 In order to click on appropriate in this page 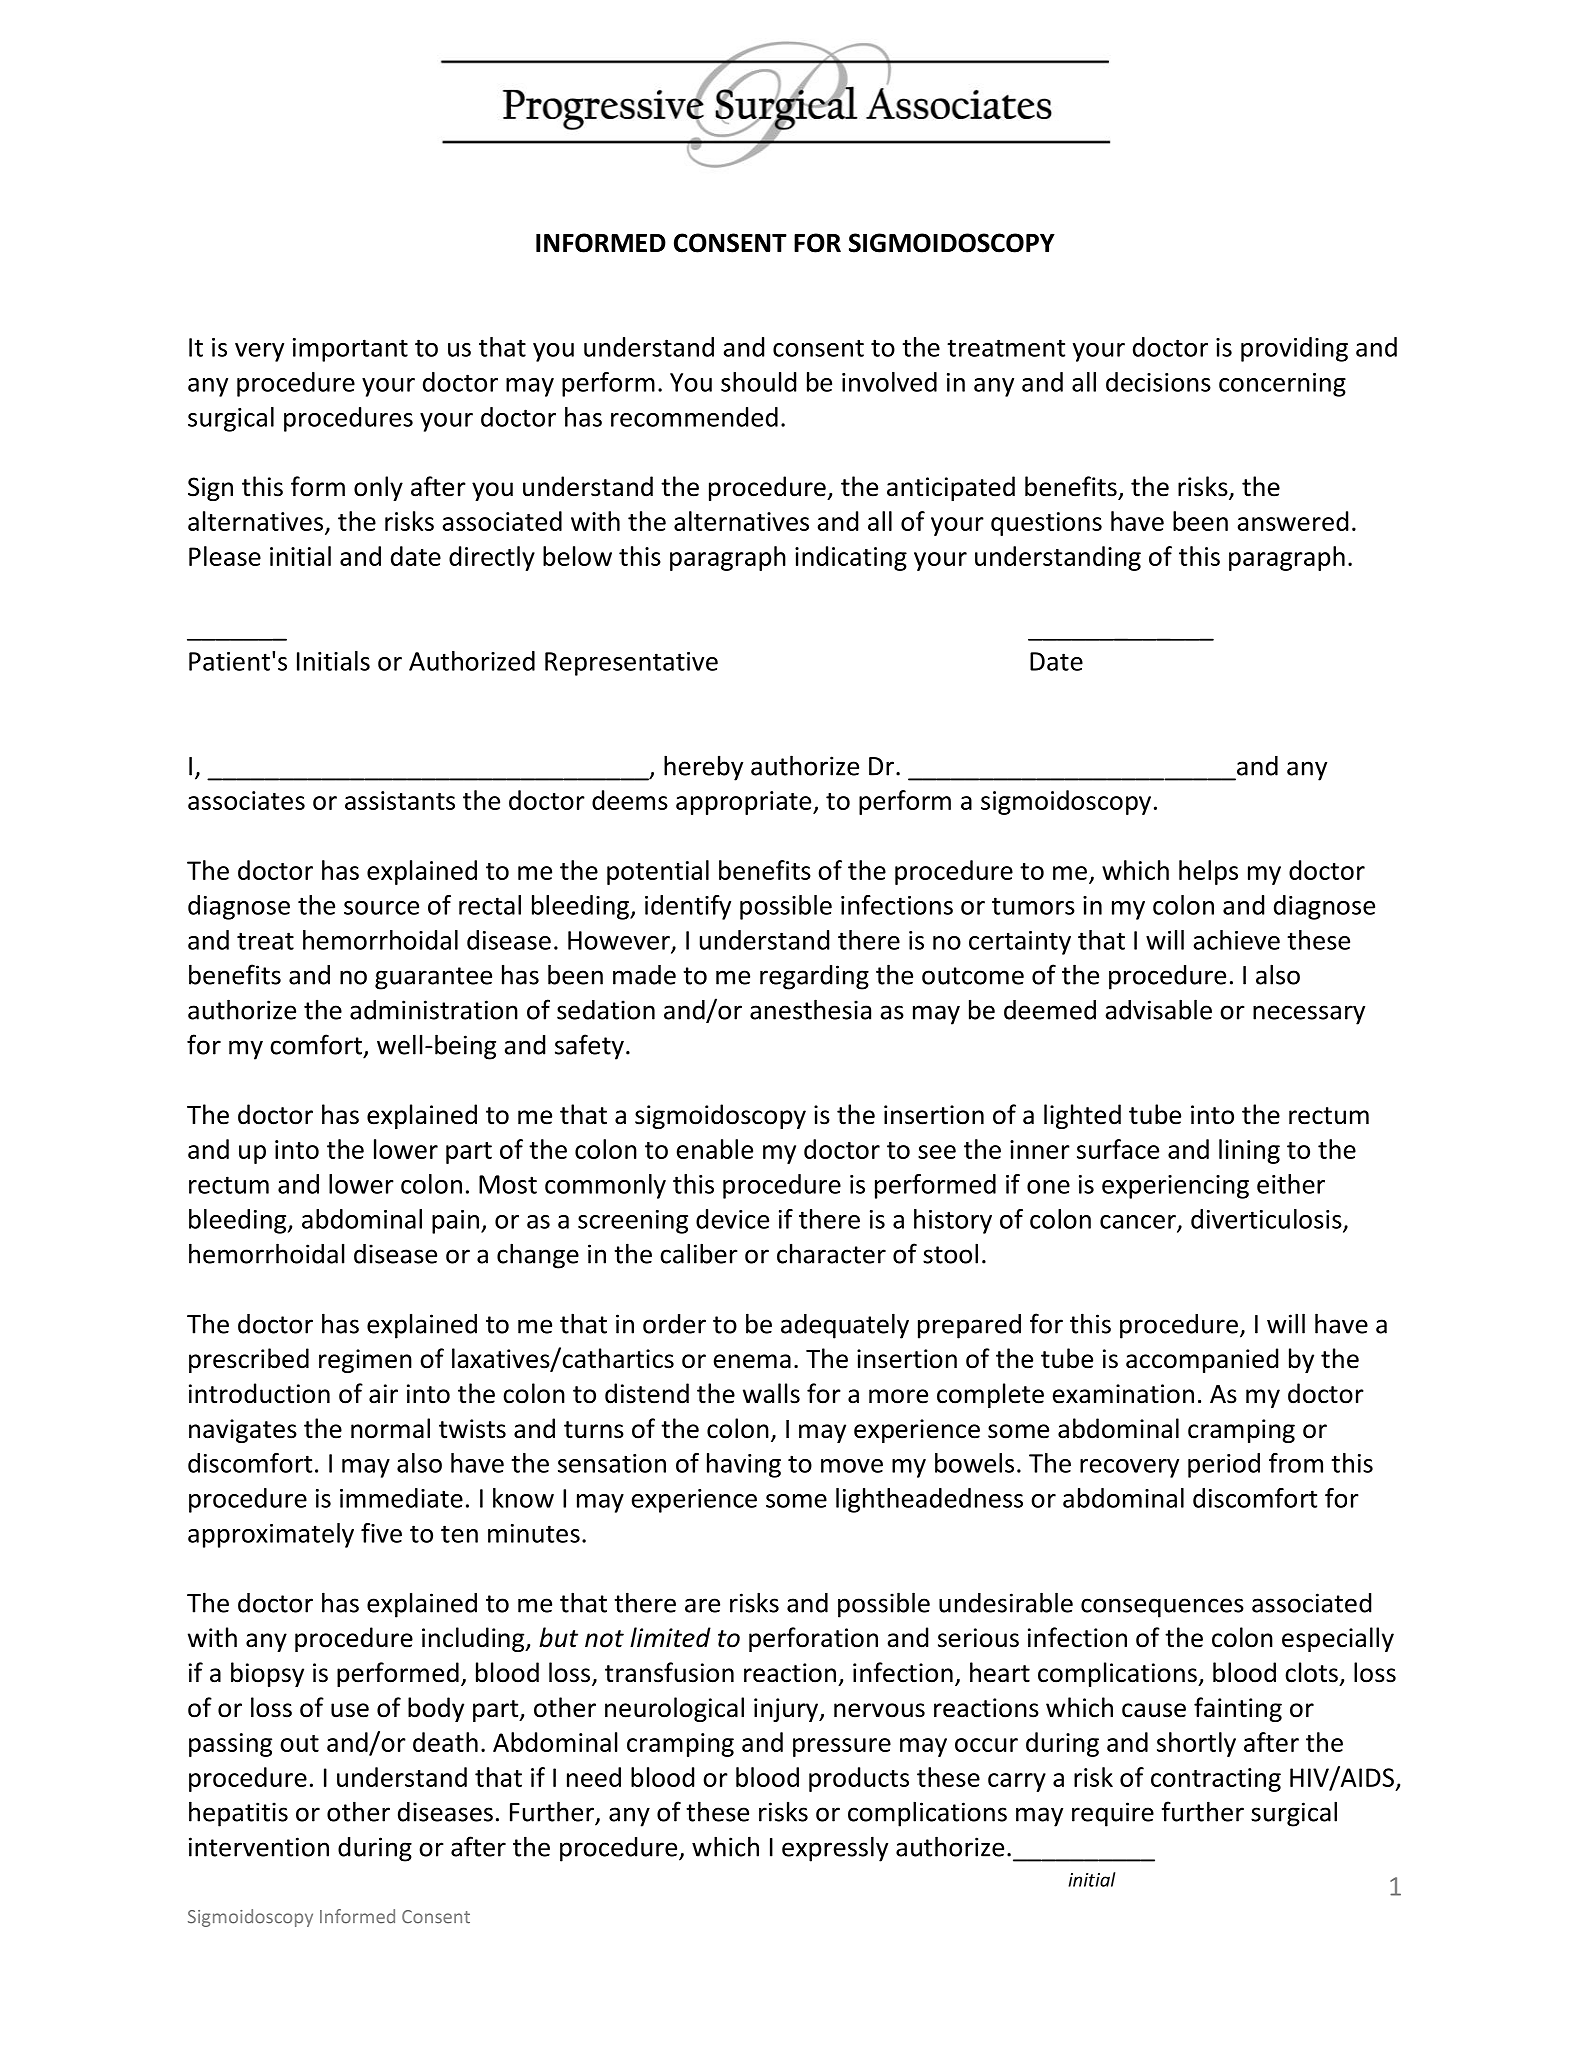, I will do `click(745, 803)`.
